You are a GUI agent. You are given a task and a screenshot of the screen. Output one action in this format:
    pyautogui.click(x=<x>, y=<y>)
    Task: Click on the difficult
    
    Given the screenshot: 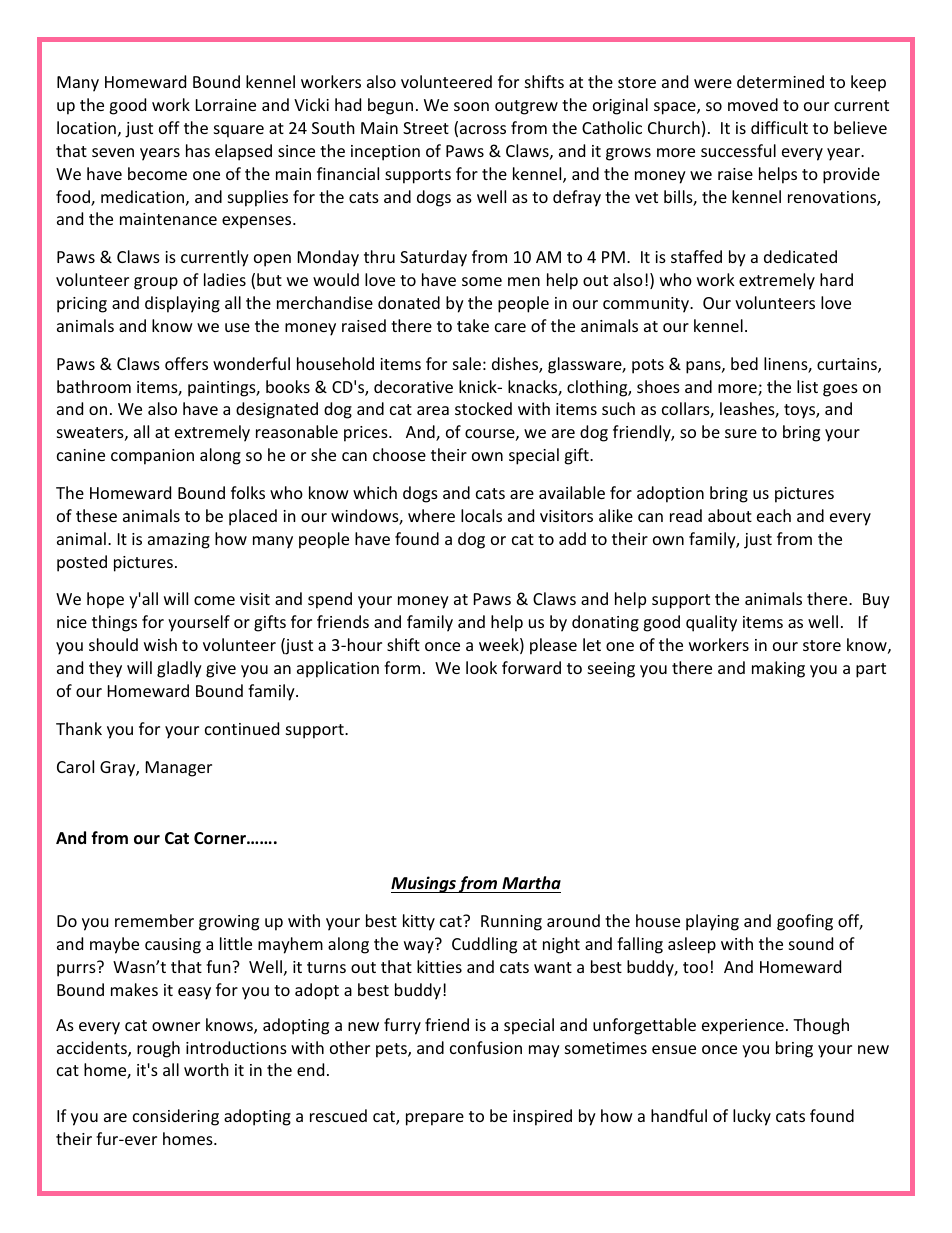 What is the action you would take?
    pyautogui.click(x=779, y=127)
